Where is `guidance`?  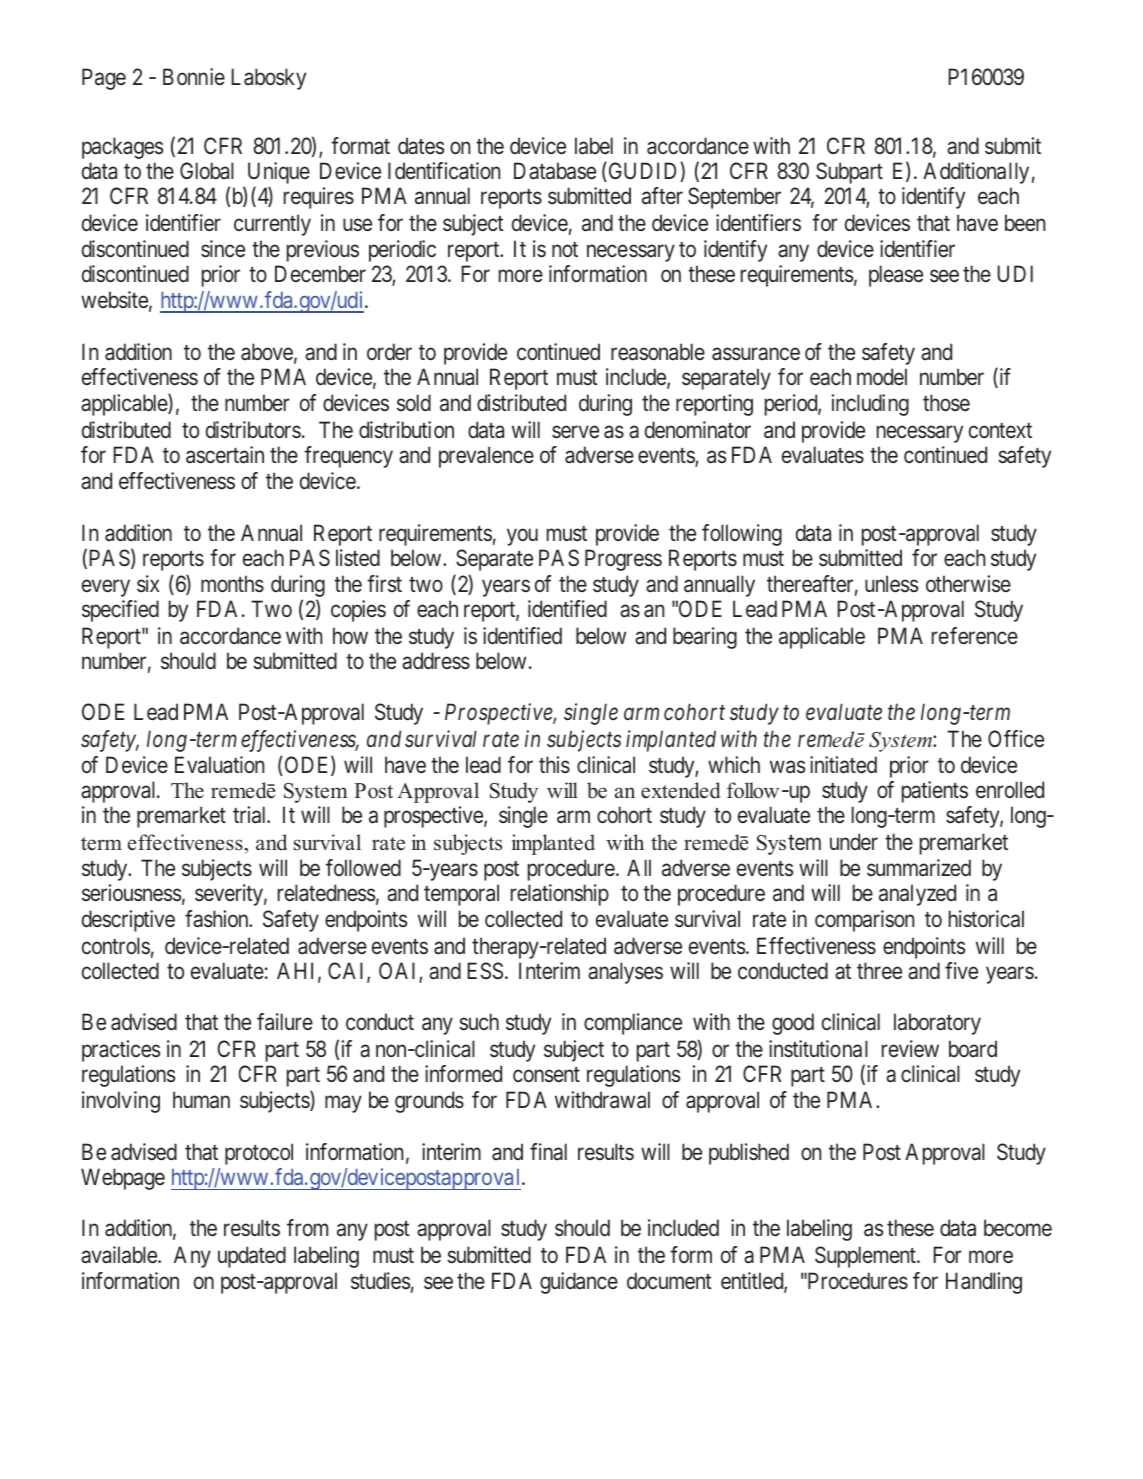 guidance is located at coordinates (579, 1283).
